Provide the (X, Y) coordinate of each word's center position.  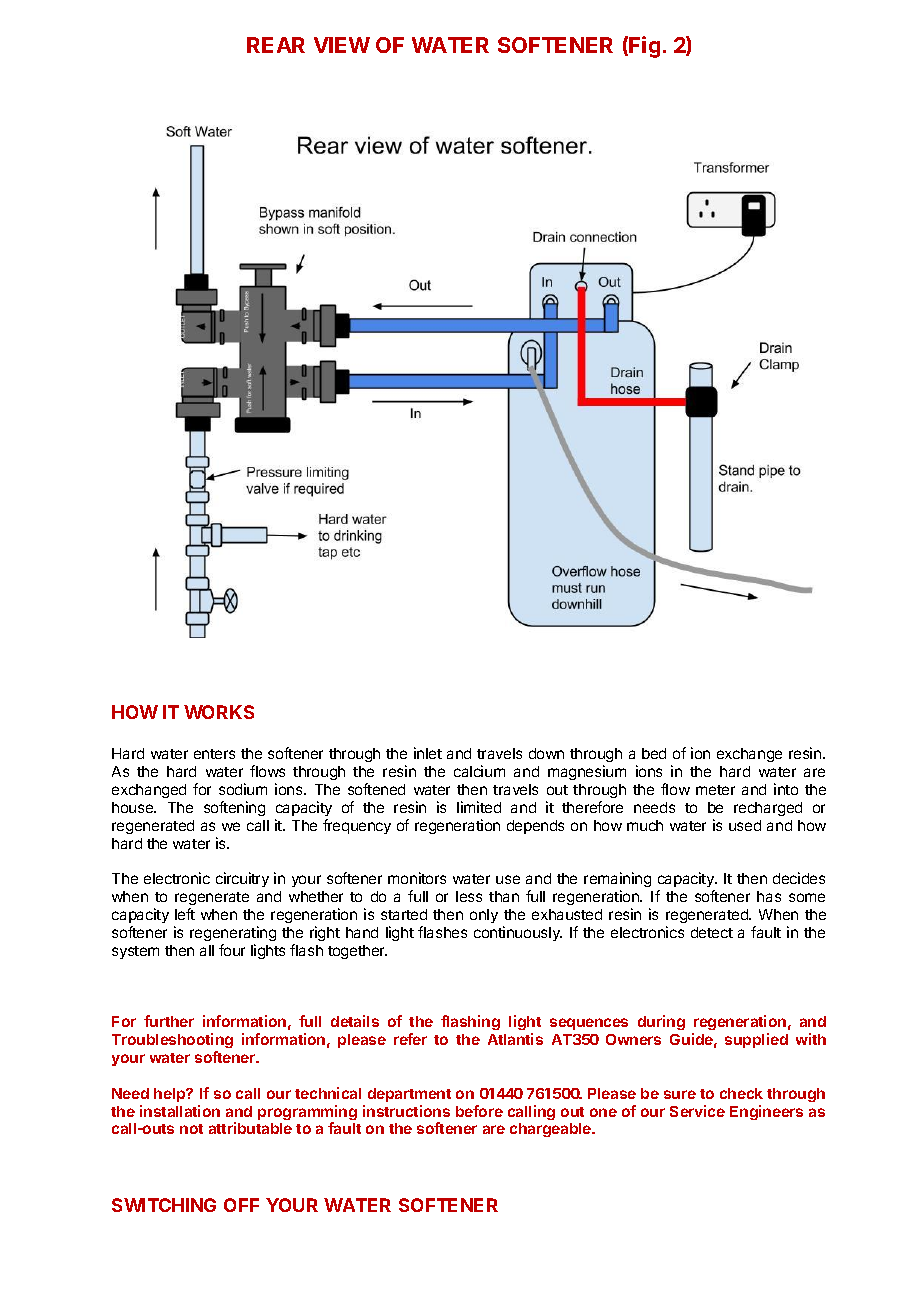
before (479, 1111)
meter (715, 790)
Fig (644, 47)
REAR (276, 45)
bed (654, 753)
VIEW (342, 45)
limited (479, 807)
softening (234, 808)
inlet (428, 753)
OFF (241, 1205)
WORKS (219, 712)
